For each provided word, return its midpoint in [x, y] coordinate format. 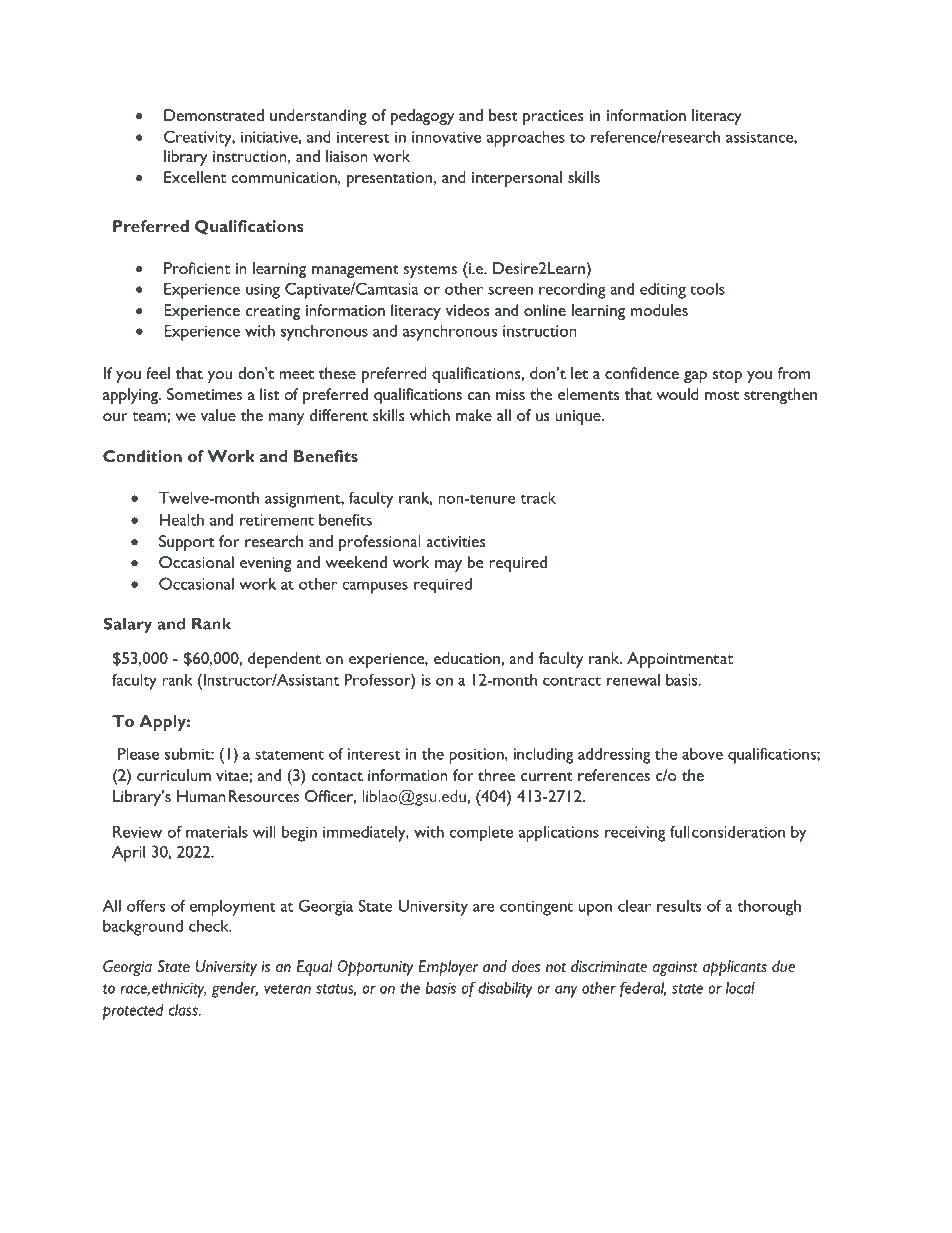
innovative [446, 137]
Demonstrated [214, 115]
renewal [633, 680]
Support [186, 543]
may [448, 566]
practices [553, 117]
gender [235, 990]
